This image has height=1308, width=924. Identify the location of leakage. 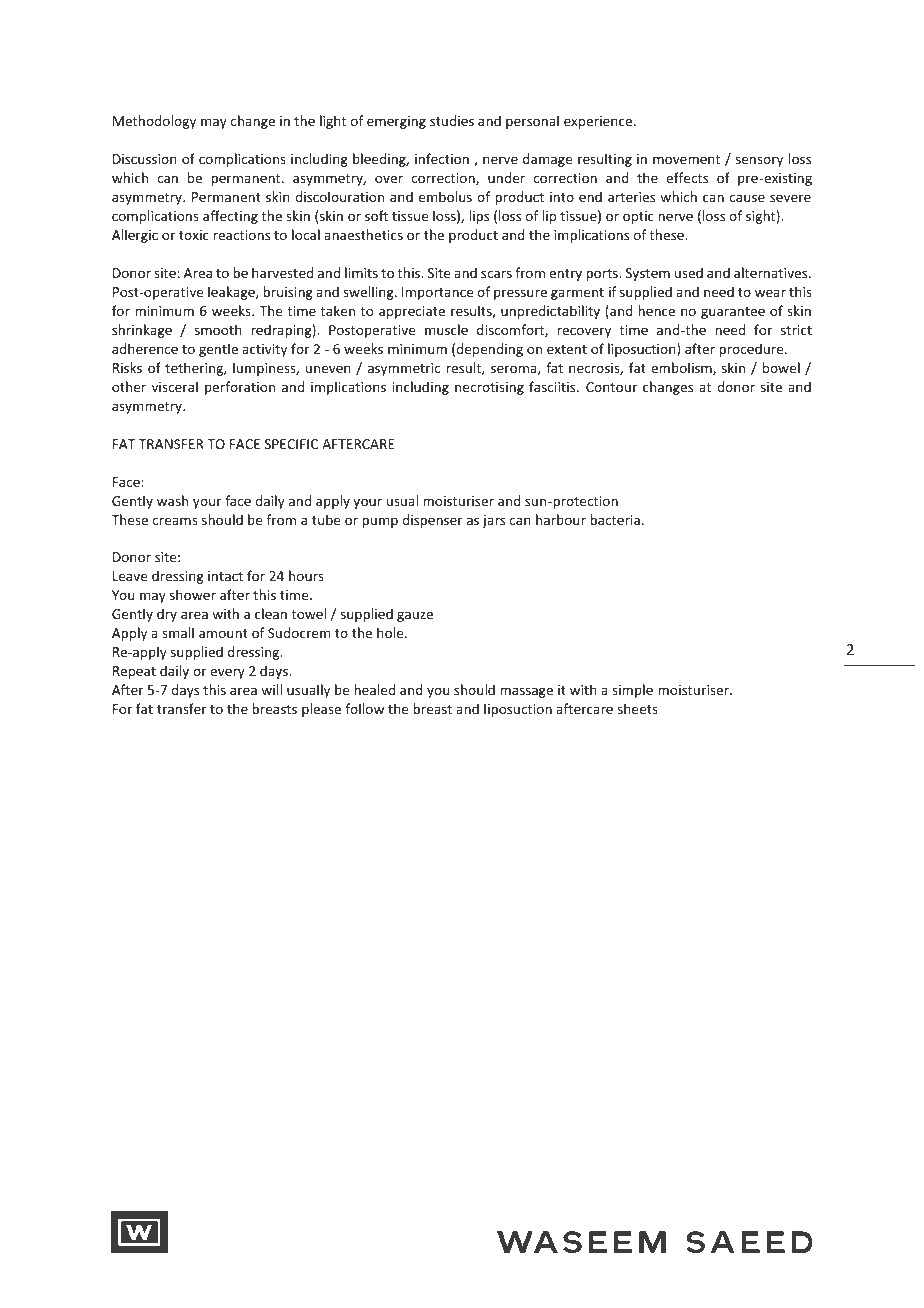
(232, 293).
